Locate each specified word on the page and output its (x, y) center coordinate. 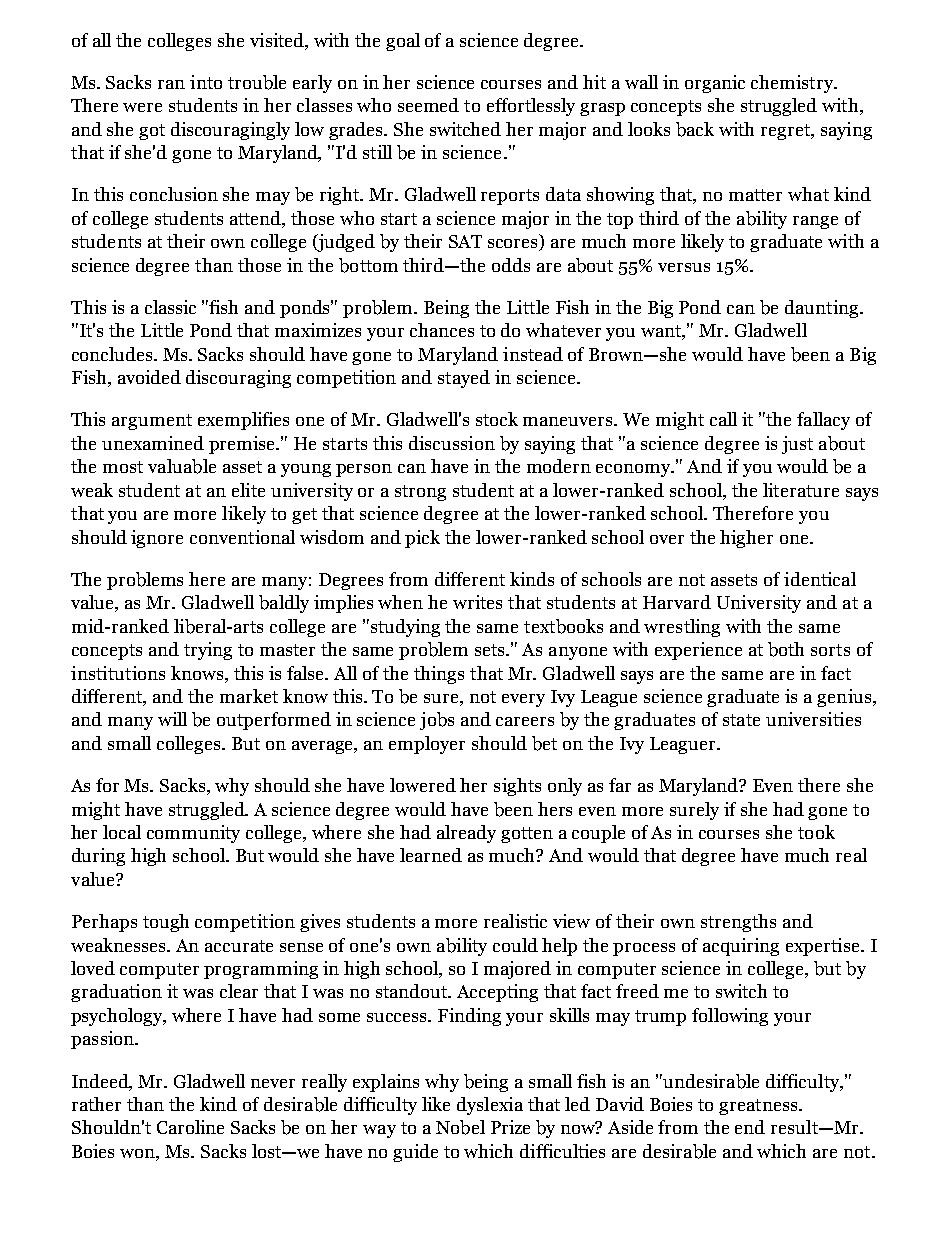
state (741, 720)
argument (152, 422)
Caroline (190, 1127)
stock (497, 419)
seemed (428, 105)
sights (517, 787)
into (206, 82)
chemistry (793, 84)
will (172, 719)
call (723, 419)
